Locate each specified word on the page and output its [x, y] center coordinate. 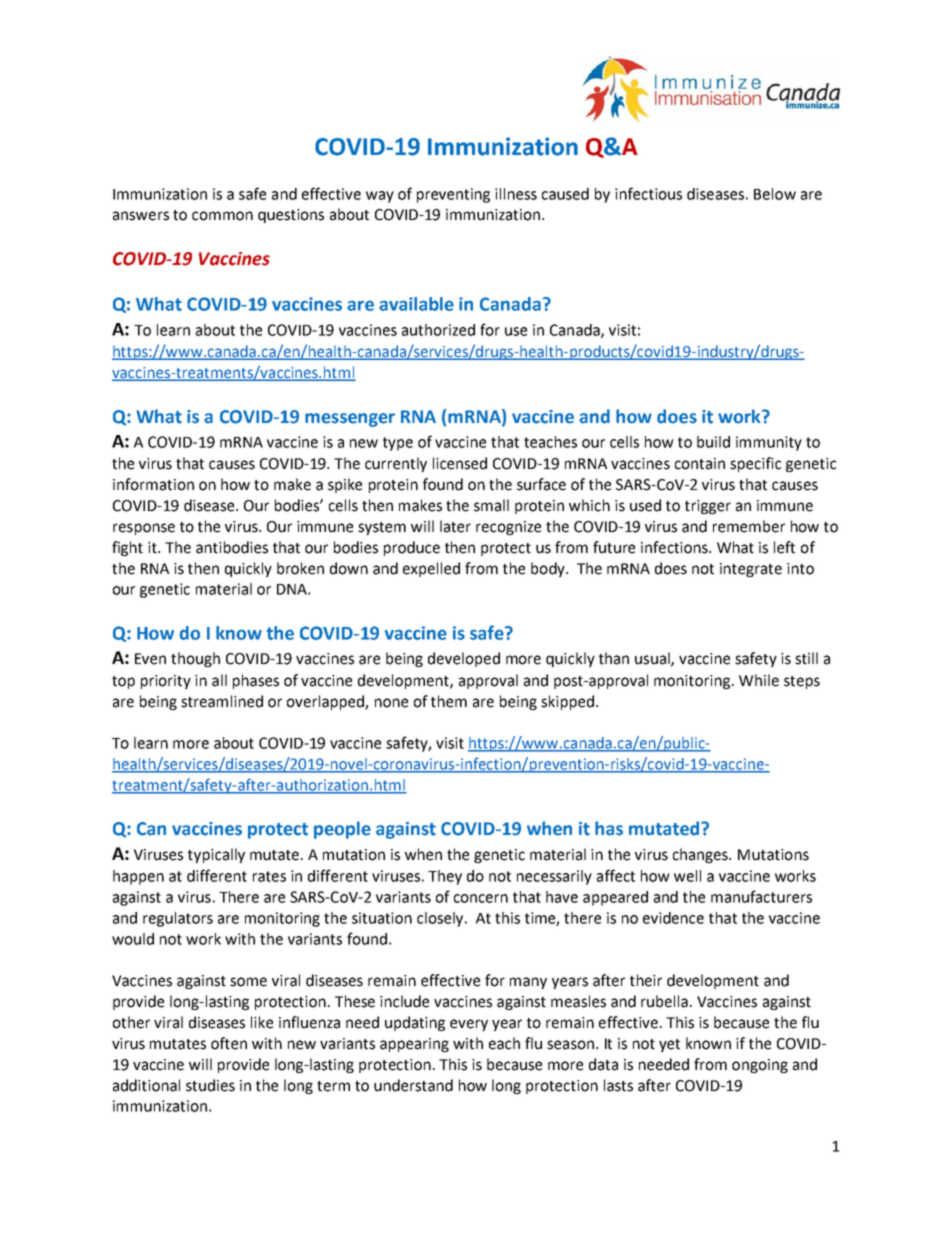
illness [516, 194]
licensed [460, 463]
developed [464, 659]
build [713, 442]
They [445, 877]
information [153, 484]
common [222, 216]
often [229, 1043]
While [759, 680]
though [195, 659]
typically [216, 855]
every [469, 1025]
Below [775, 194]
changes [702, 855]
